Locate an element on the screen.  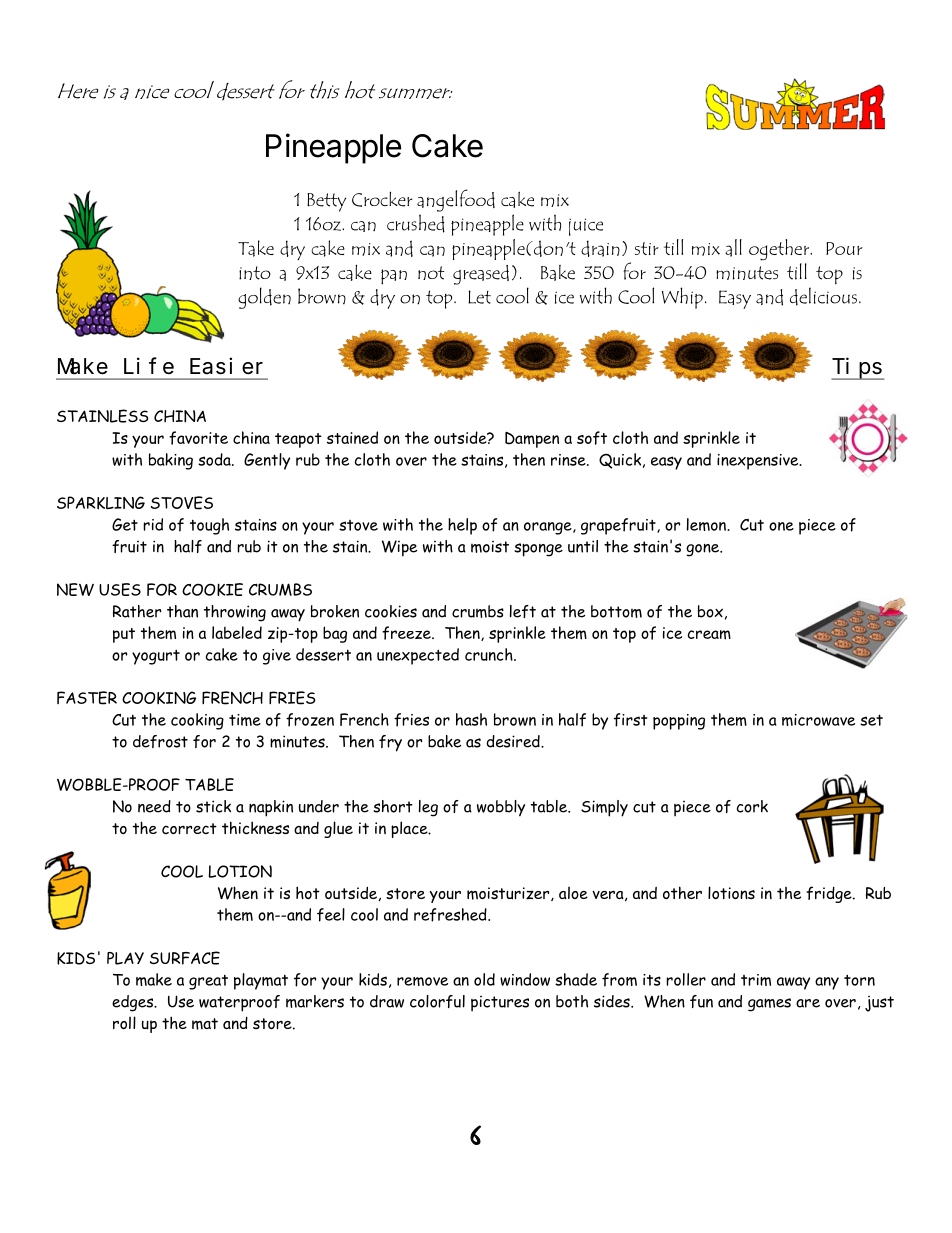
defrost is located at coordinates (160, 741).
